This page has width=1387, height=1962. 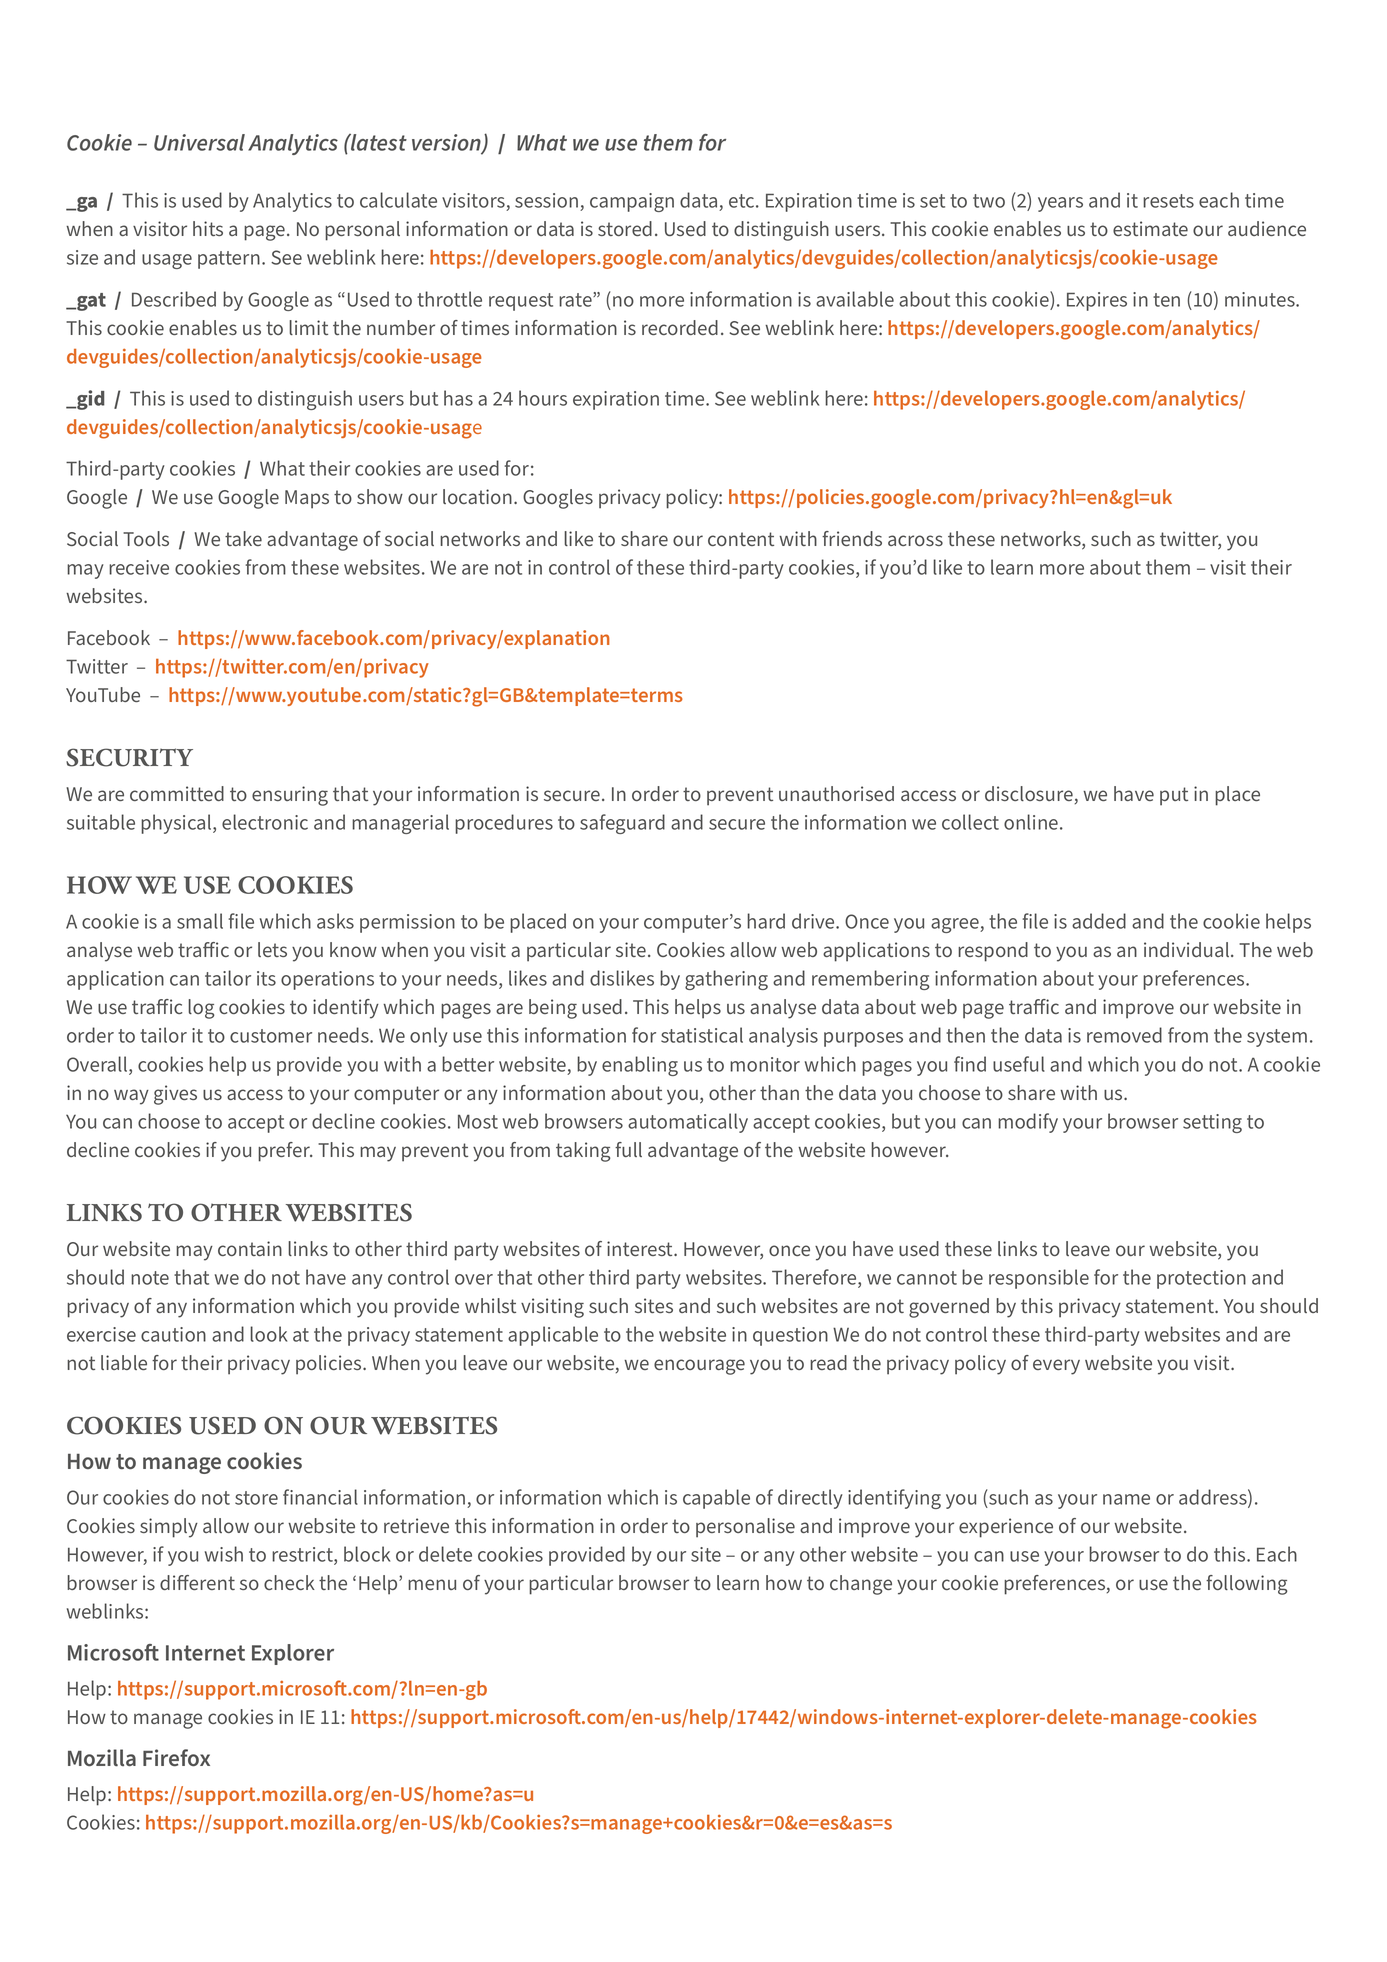 What do you see at coordinates (861, 1585) in the page?
I see `change` at bounding box center [861, 1585].
